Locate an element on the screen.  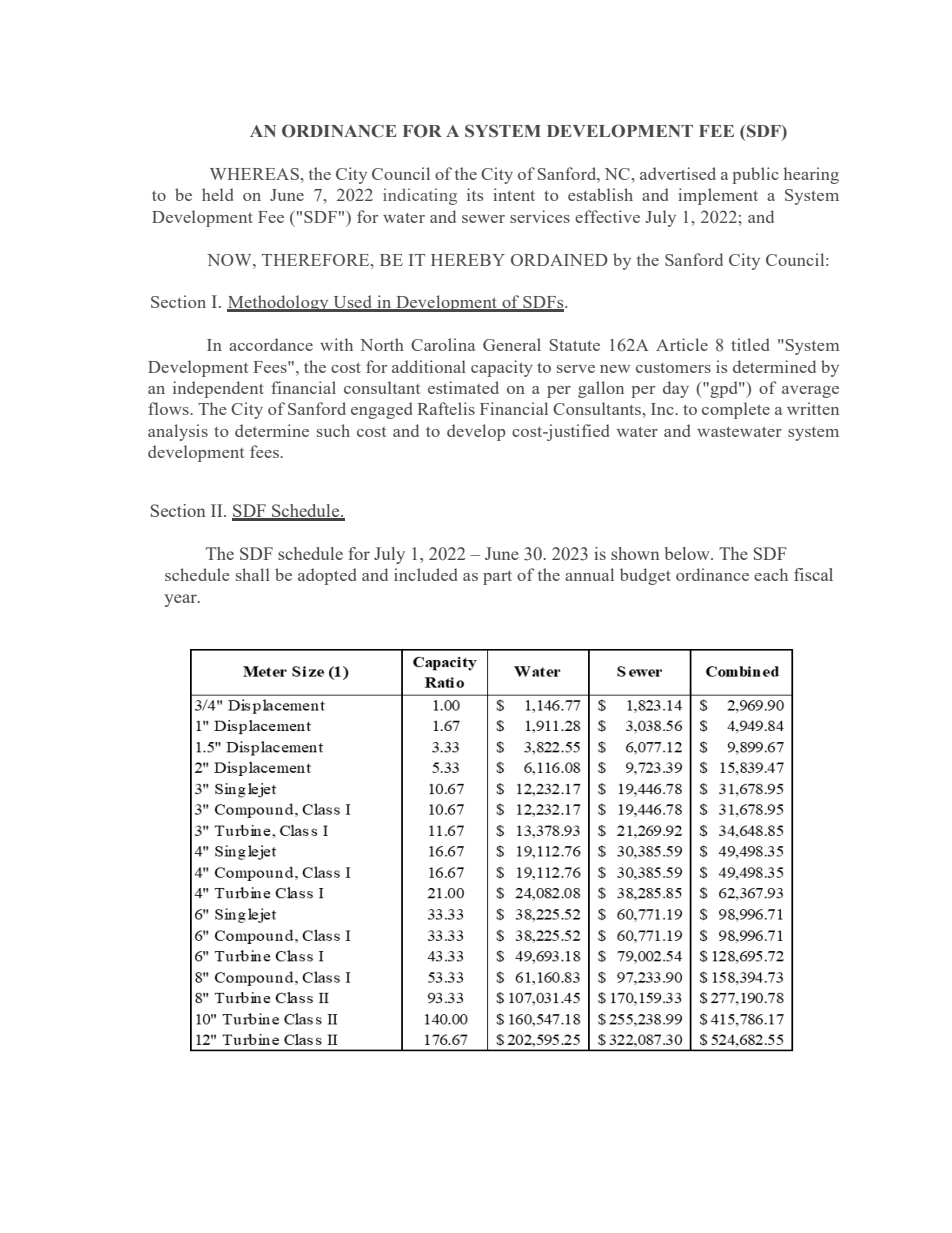
its is located at coordinates (475, 194).
